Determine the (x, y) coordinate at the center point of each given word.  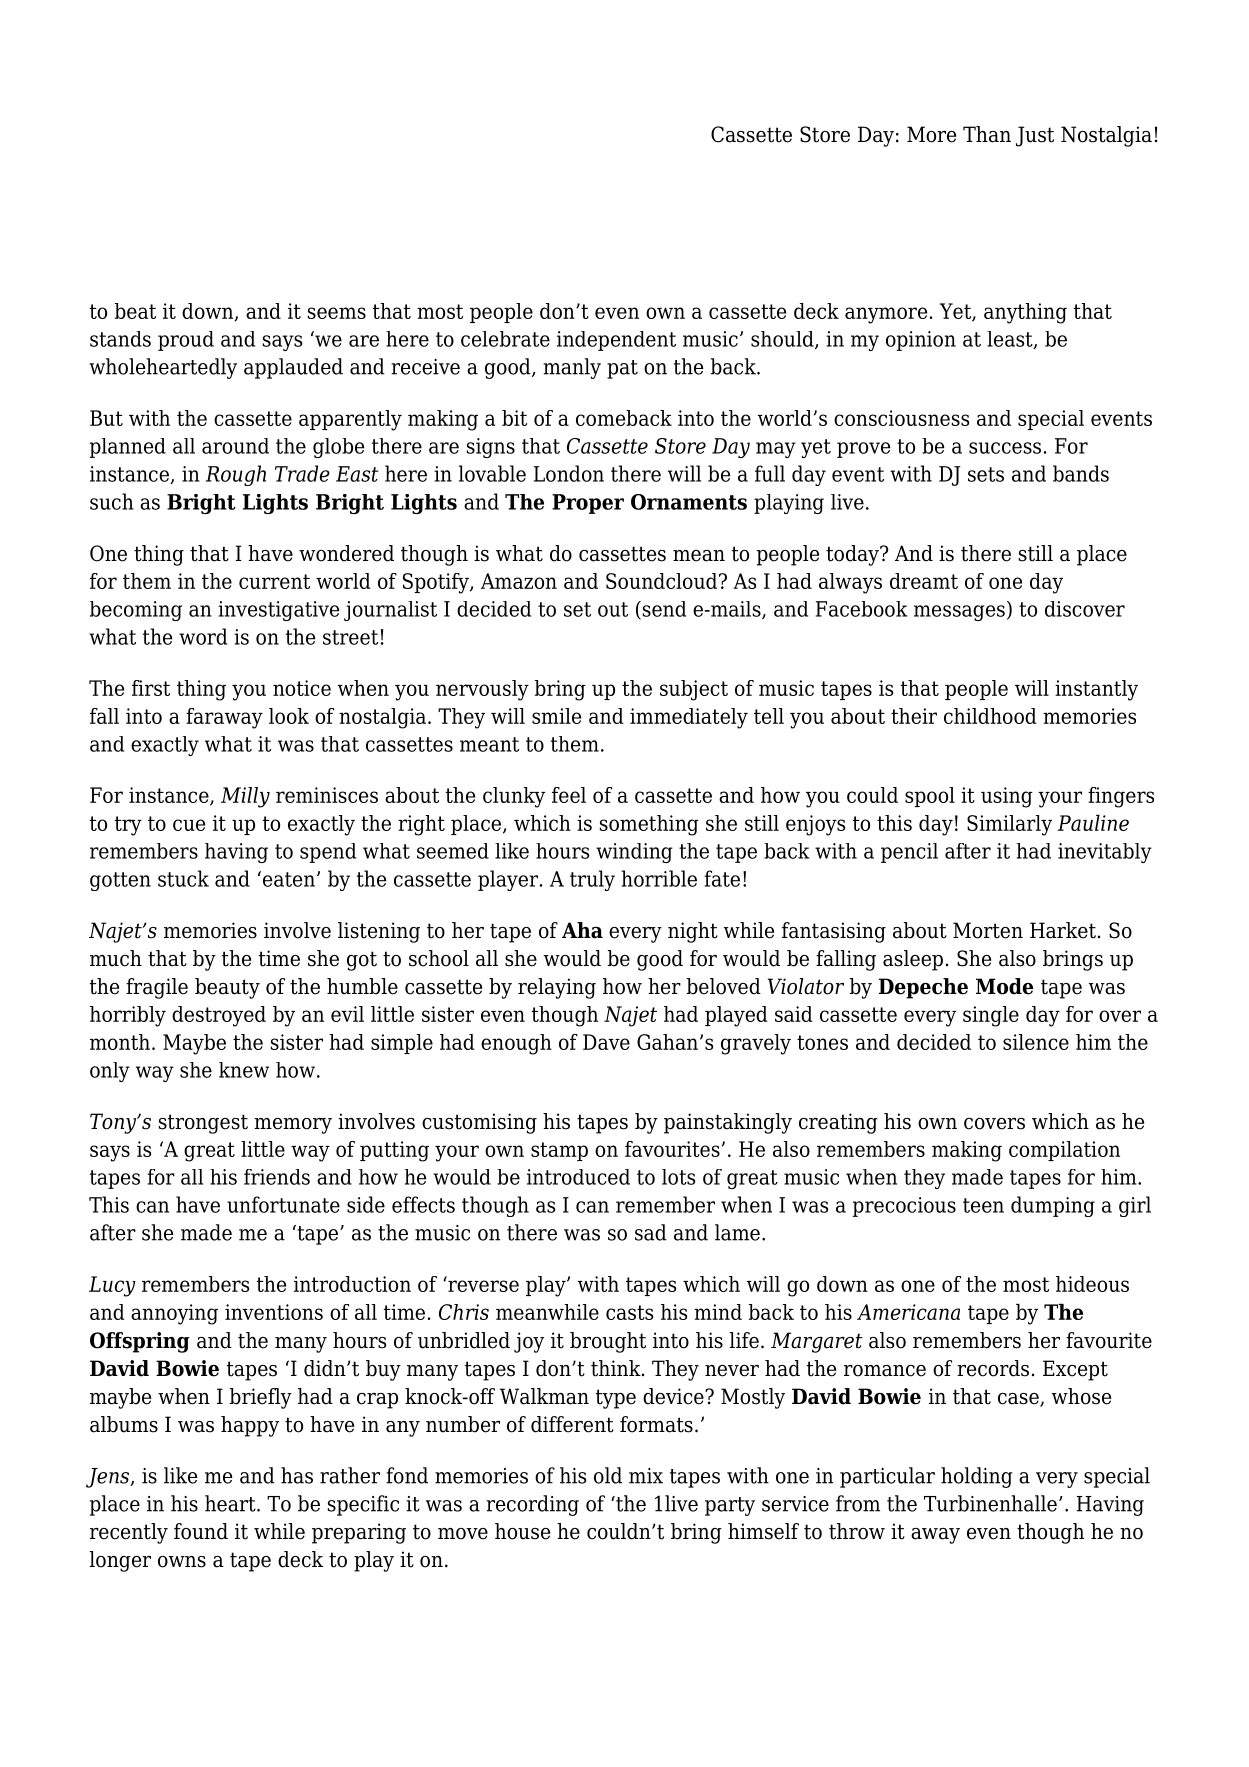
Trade (302, 473)
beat (135, 311)
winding (634, 853)
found (201, 1531)
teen (983, 1205)
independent (616, 341)
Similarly (1009, 825)
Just (1035, 136)
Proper (588, 504)
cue (189, 825)
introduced (578, 1177)
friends (277, 1177)
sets (986, 474)
